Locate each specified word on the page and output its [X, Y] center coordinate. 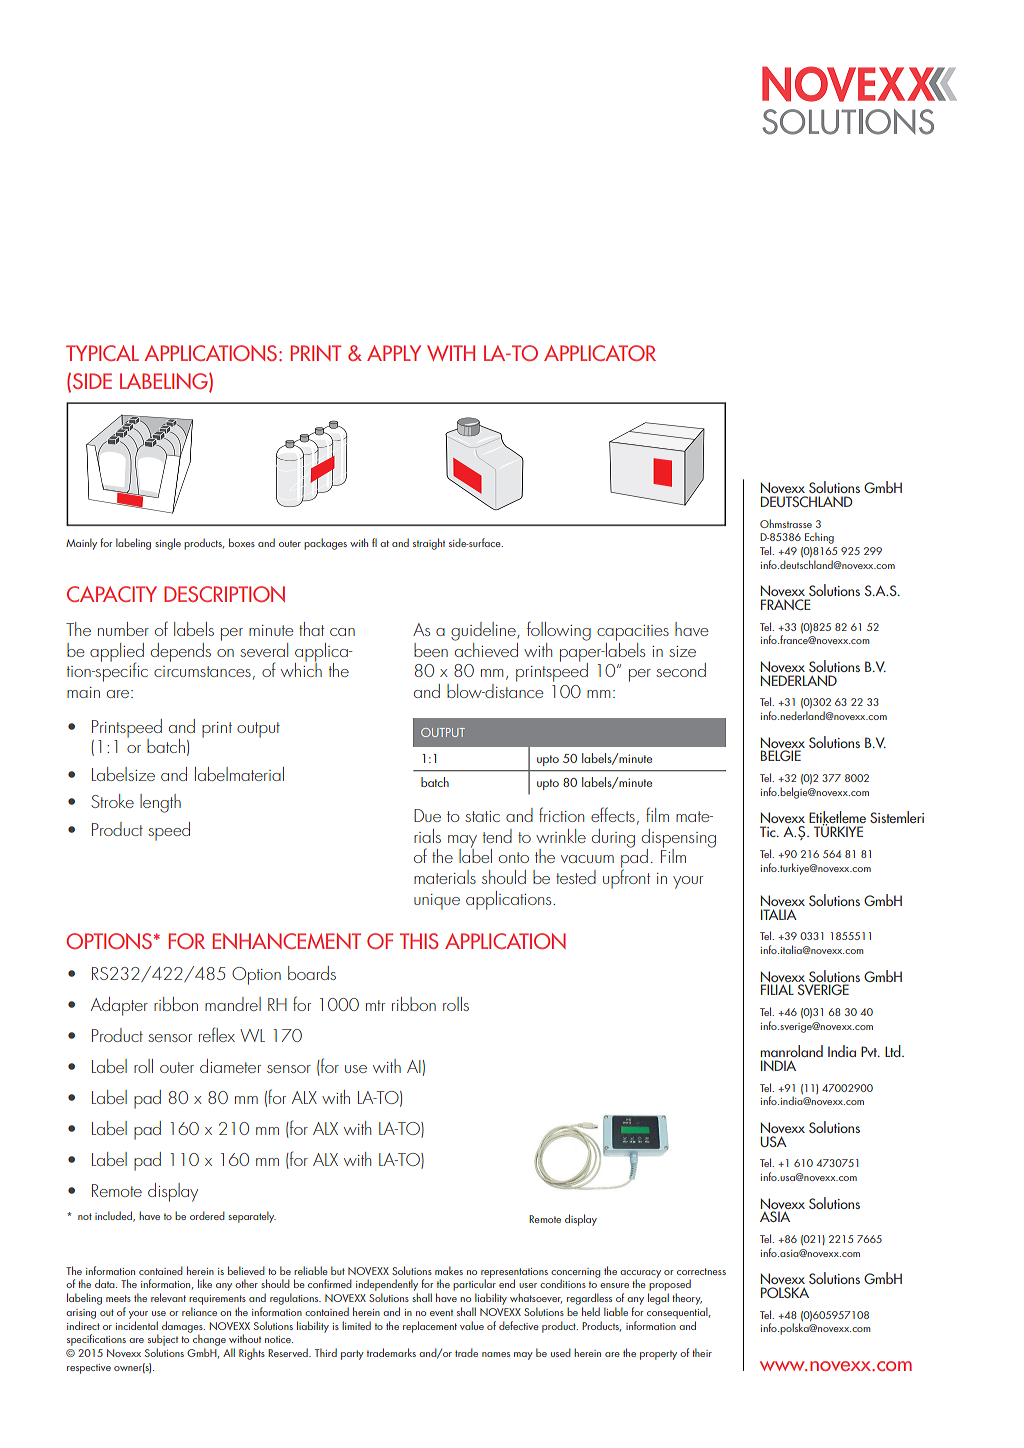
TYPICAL [102, 353]
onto [514, 857]
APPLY [394, 353]
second [681, 670]
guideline [484, 631]
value [472, 1325]
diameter [230, 1066]
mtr [375, 1005]
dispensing [679, 839]
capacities [633, 633]
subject [163, 1341]
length [160, 803]
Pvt [870, 1051]
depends [181, 652]
